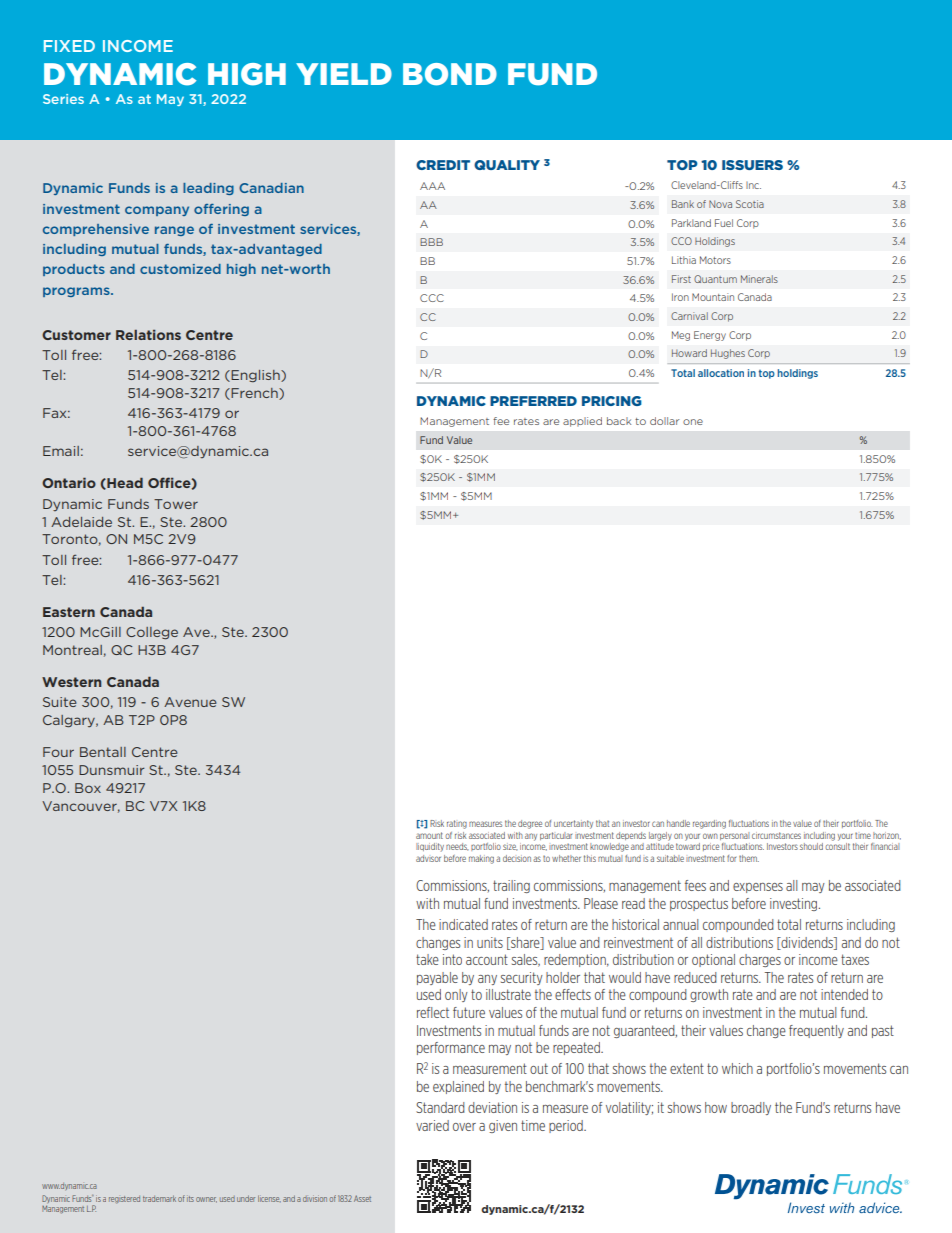  Describe the element at coordinates (63, 99) in the page. I see `Series` at that location.
